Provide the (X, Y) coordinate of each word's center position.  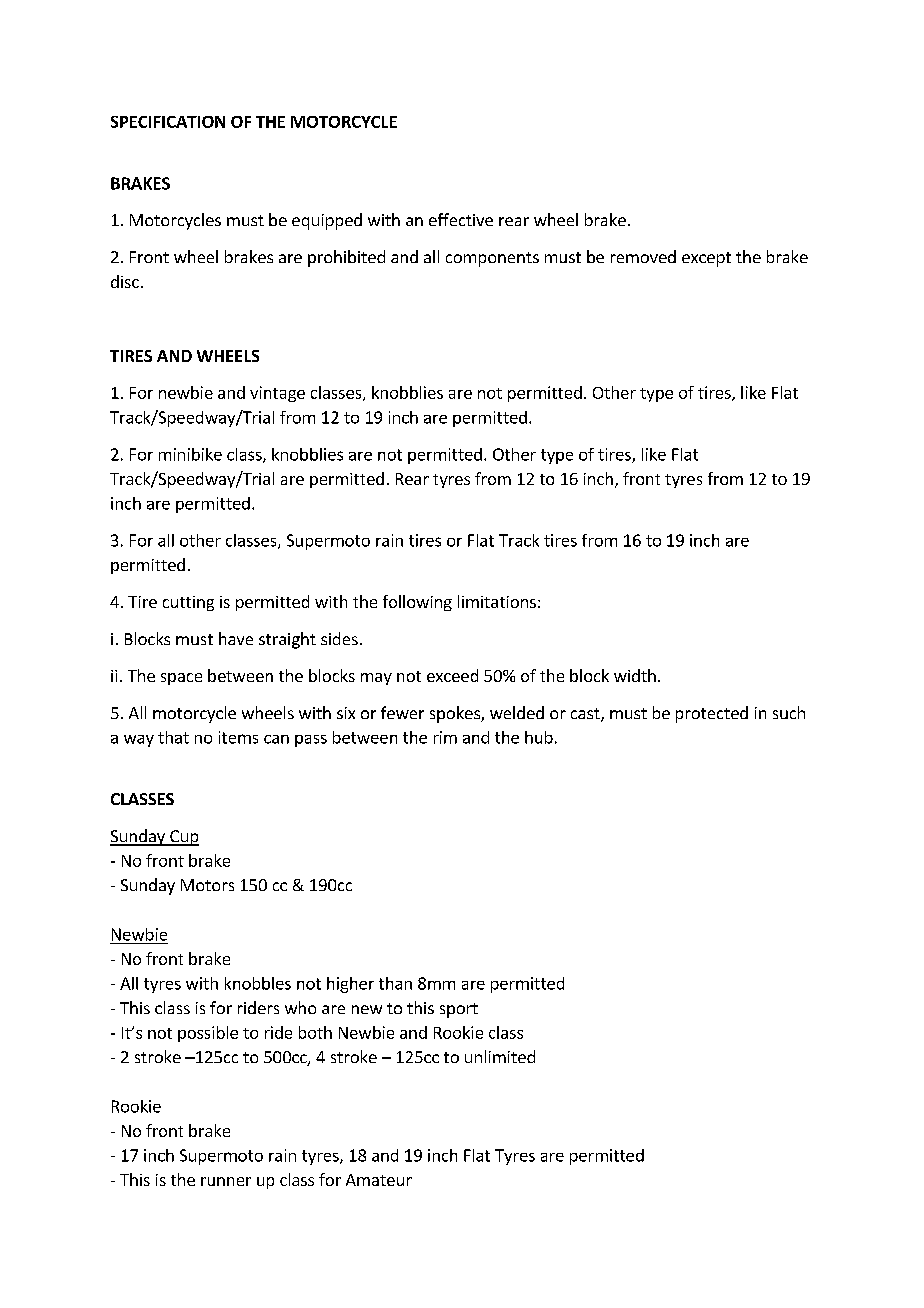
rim (445, 737)
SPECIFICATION (168, 122)
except (706, 259)
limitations (497, 601)
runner (226, 1181)
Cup (183, 838)
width (635, 675)
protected (712, 714)
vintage (277, 394)
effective (461, 219)
